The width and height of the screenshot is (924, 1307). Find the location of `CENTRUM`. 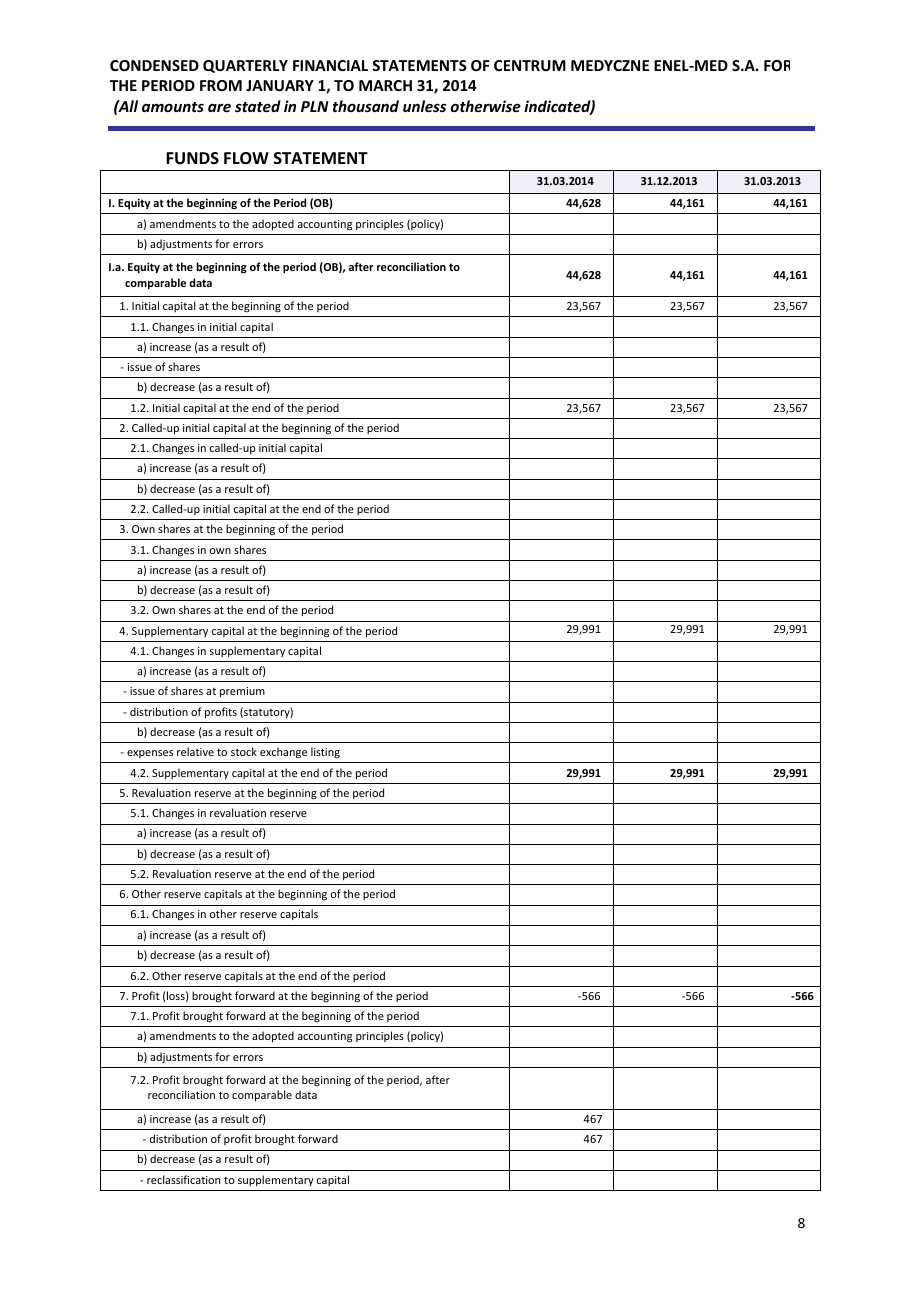

CENTRUM is located at coordinates (530, 65).
